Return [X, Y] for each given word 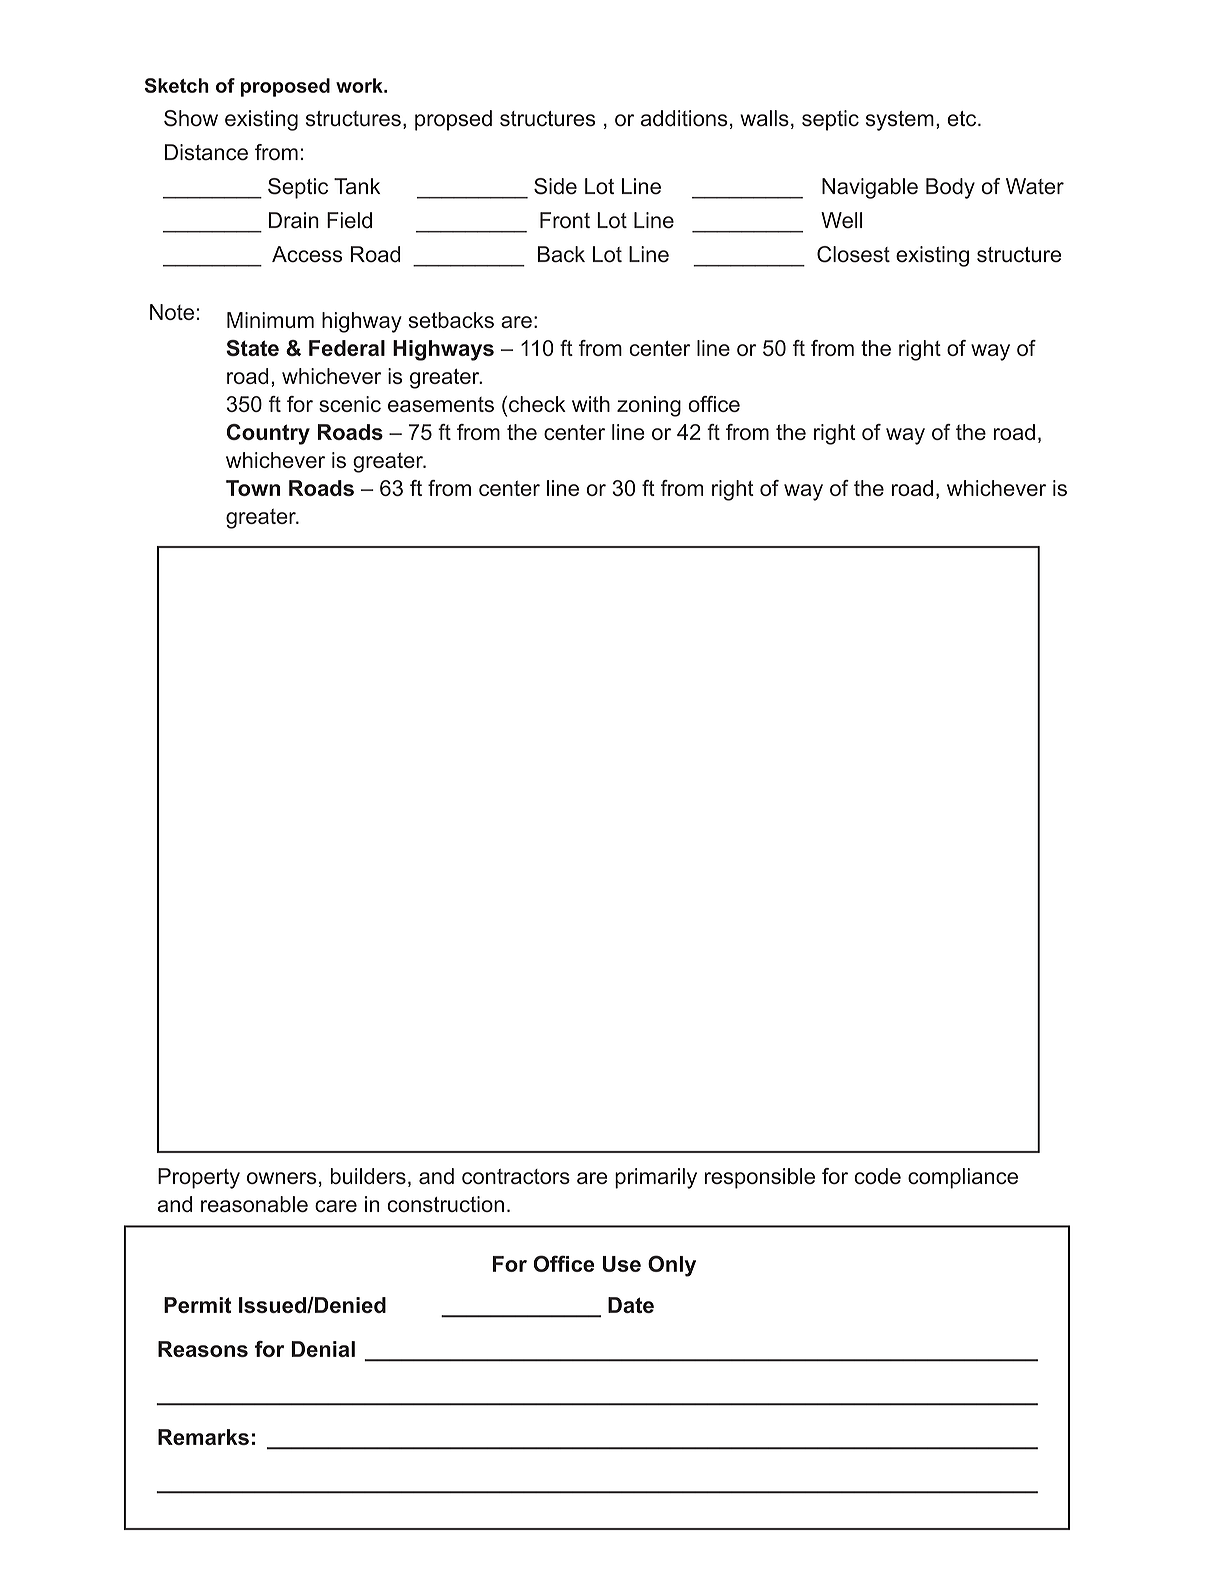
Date [631, 1305]
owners [282, 1178]
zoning [649, 406]
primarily [656, 1178]
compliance [963, 1178]
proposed [285, 87]
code [877, 1176]
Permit [197, 1305]
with [591, 404]
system [900, 121]
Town [253, 488]
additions [684, 118]
